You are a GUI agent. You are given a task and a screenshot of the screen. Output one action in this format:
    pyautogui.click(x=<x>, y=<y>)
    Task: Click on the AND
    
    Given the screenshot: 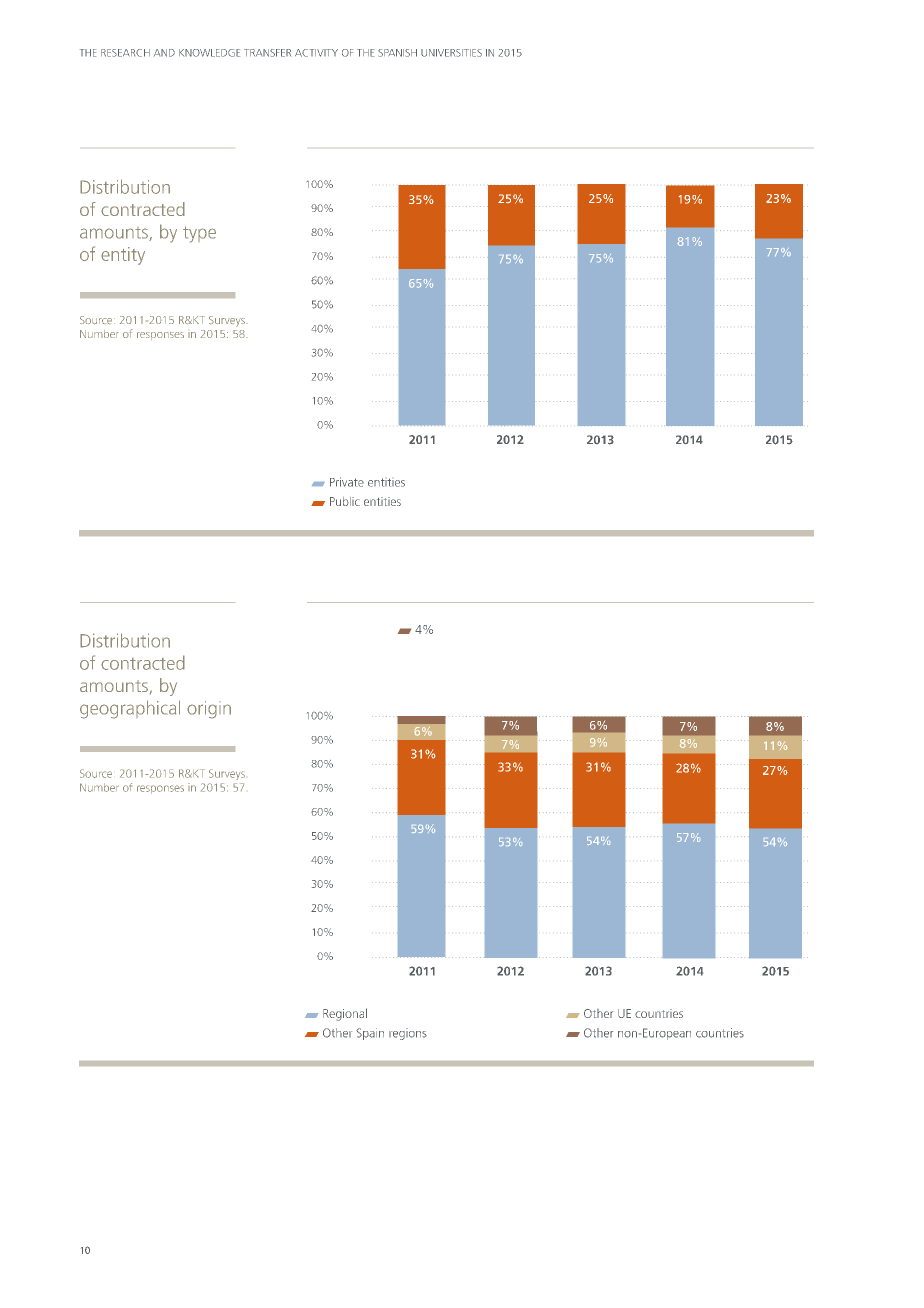 What is the action you would take?
    pyautogui.click(x=164, y=53)
